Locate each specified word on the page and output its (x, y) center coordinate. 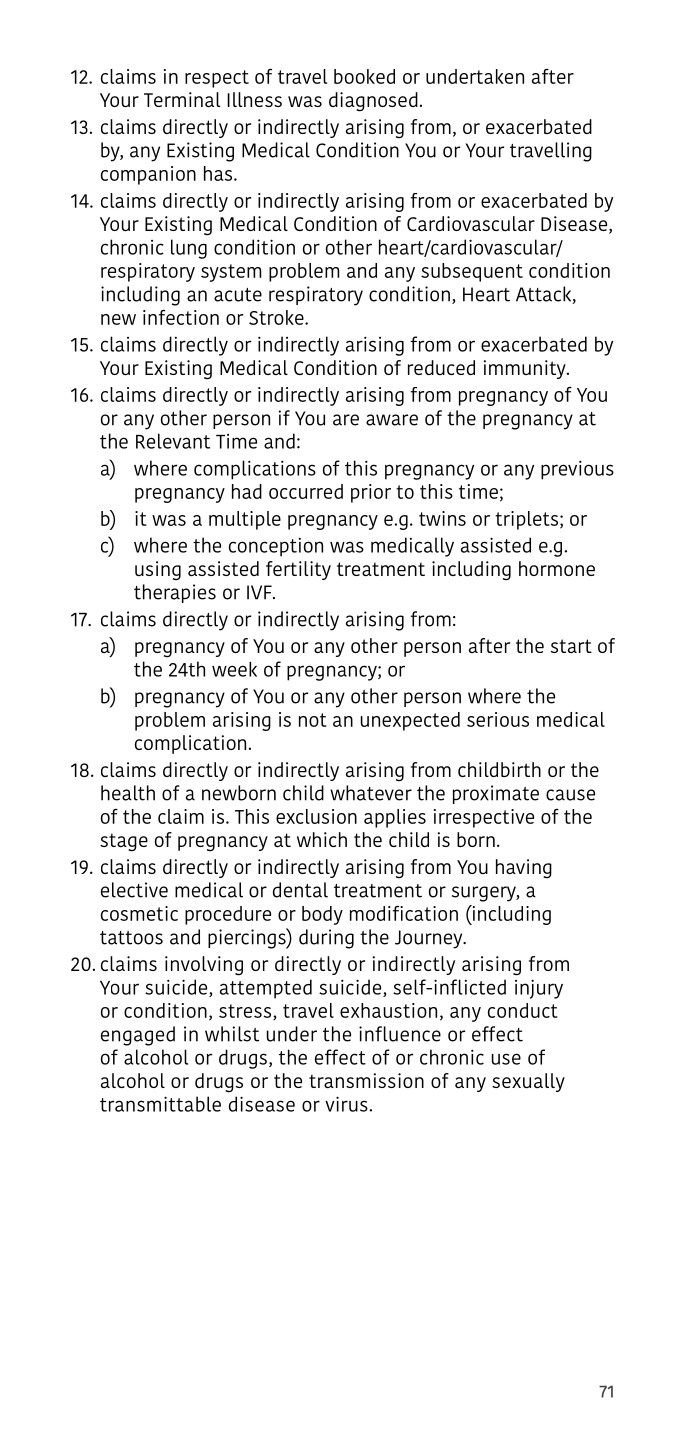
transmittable (160, 1104)
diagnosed (373, 102)
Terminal (182, 99)
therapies (175, 593)
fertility (298, 570)
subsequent (472, 272)
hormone (557, 568)
